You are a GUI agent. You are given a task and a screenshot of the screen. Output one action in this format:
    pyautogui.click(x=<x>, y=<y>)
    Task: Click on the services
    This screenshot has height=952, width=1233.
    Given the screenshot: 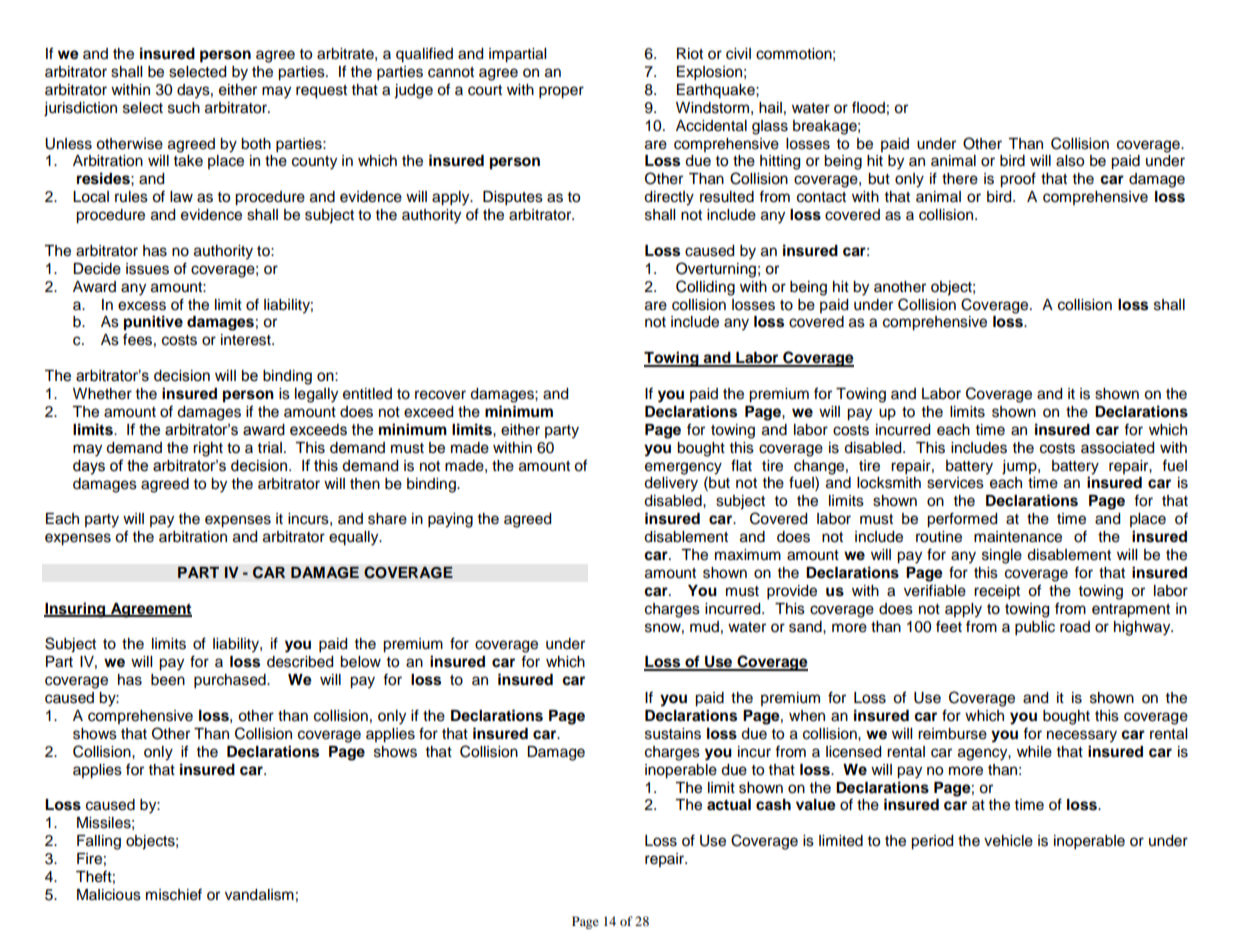 What is the action you would take?
    pyautogui.click(x=955, y=483)
